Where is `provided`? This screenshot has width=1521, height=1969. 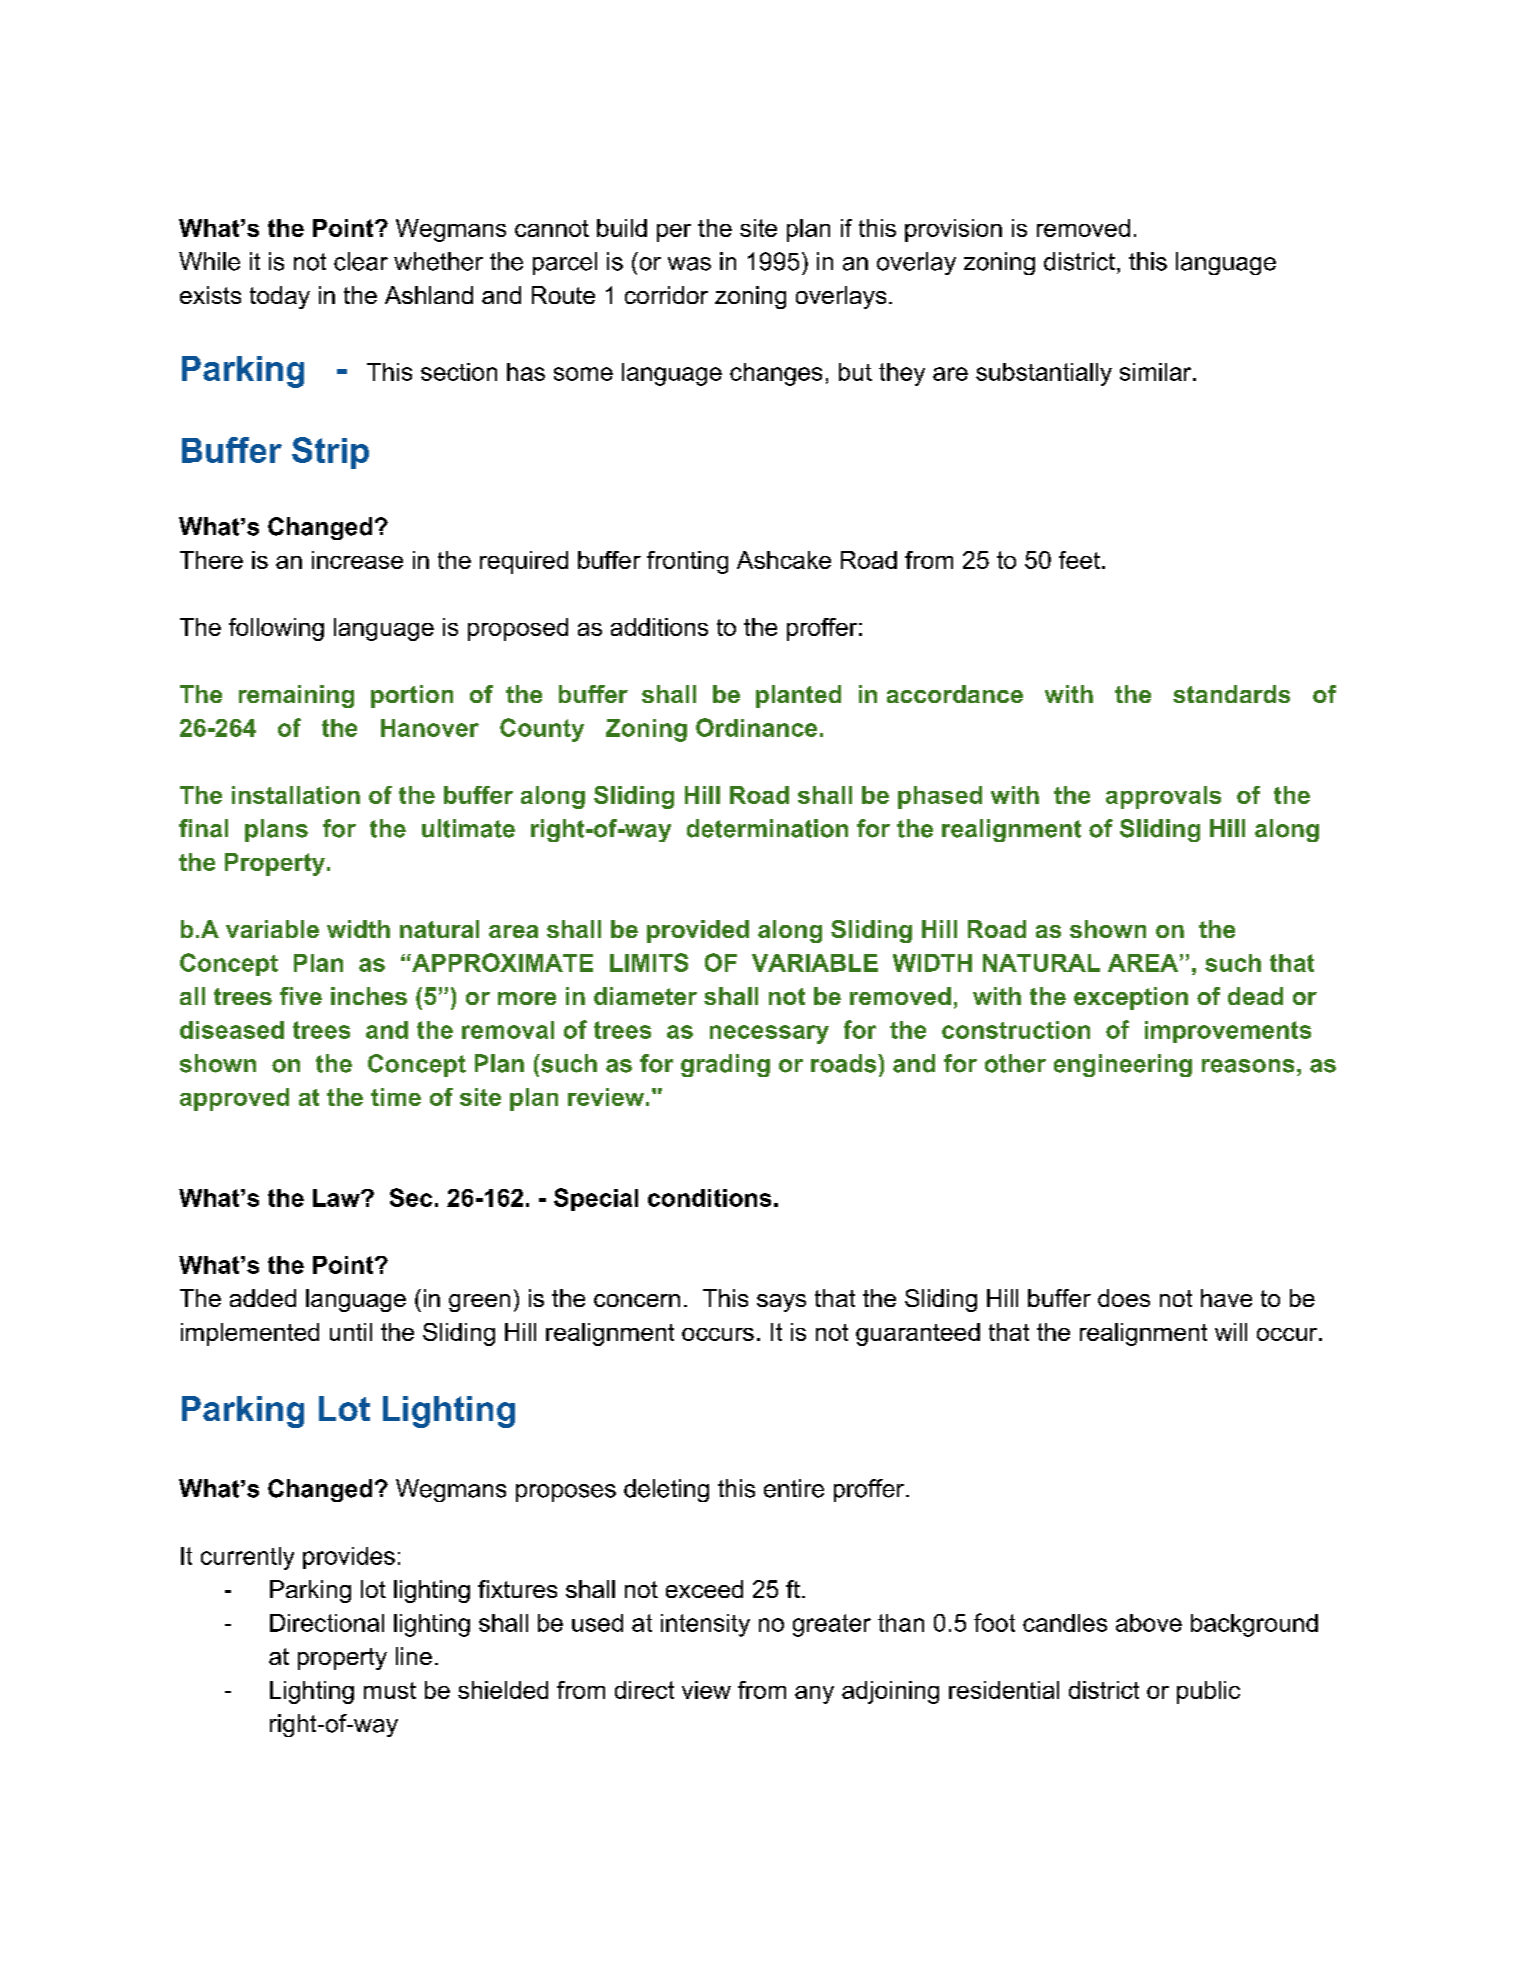
provided is located at coordinates (698, 931).
